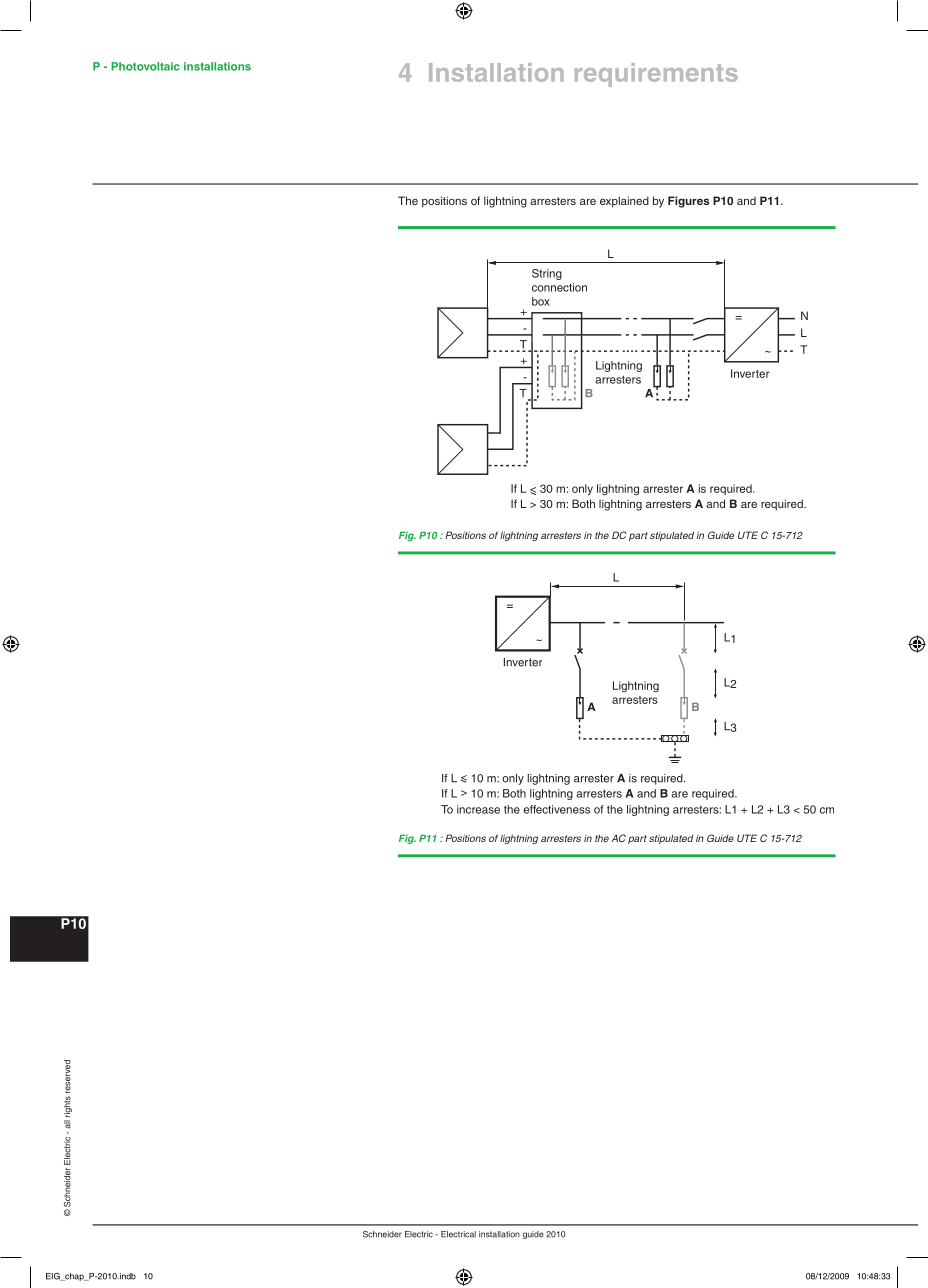 This page has height=1288, width=928. Describe the element at coordinates (624, 202) in the page. I see `explained` at that location.
